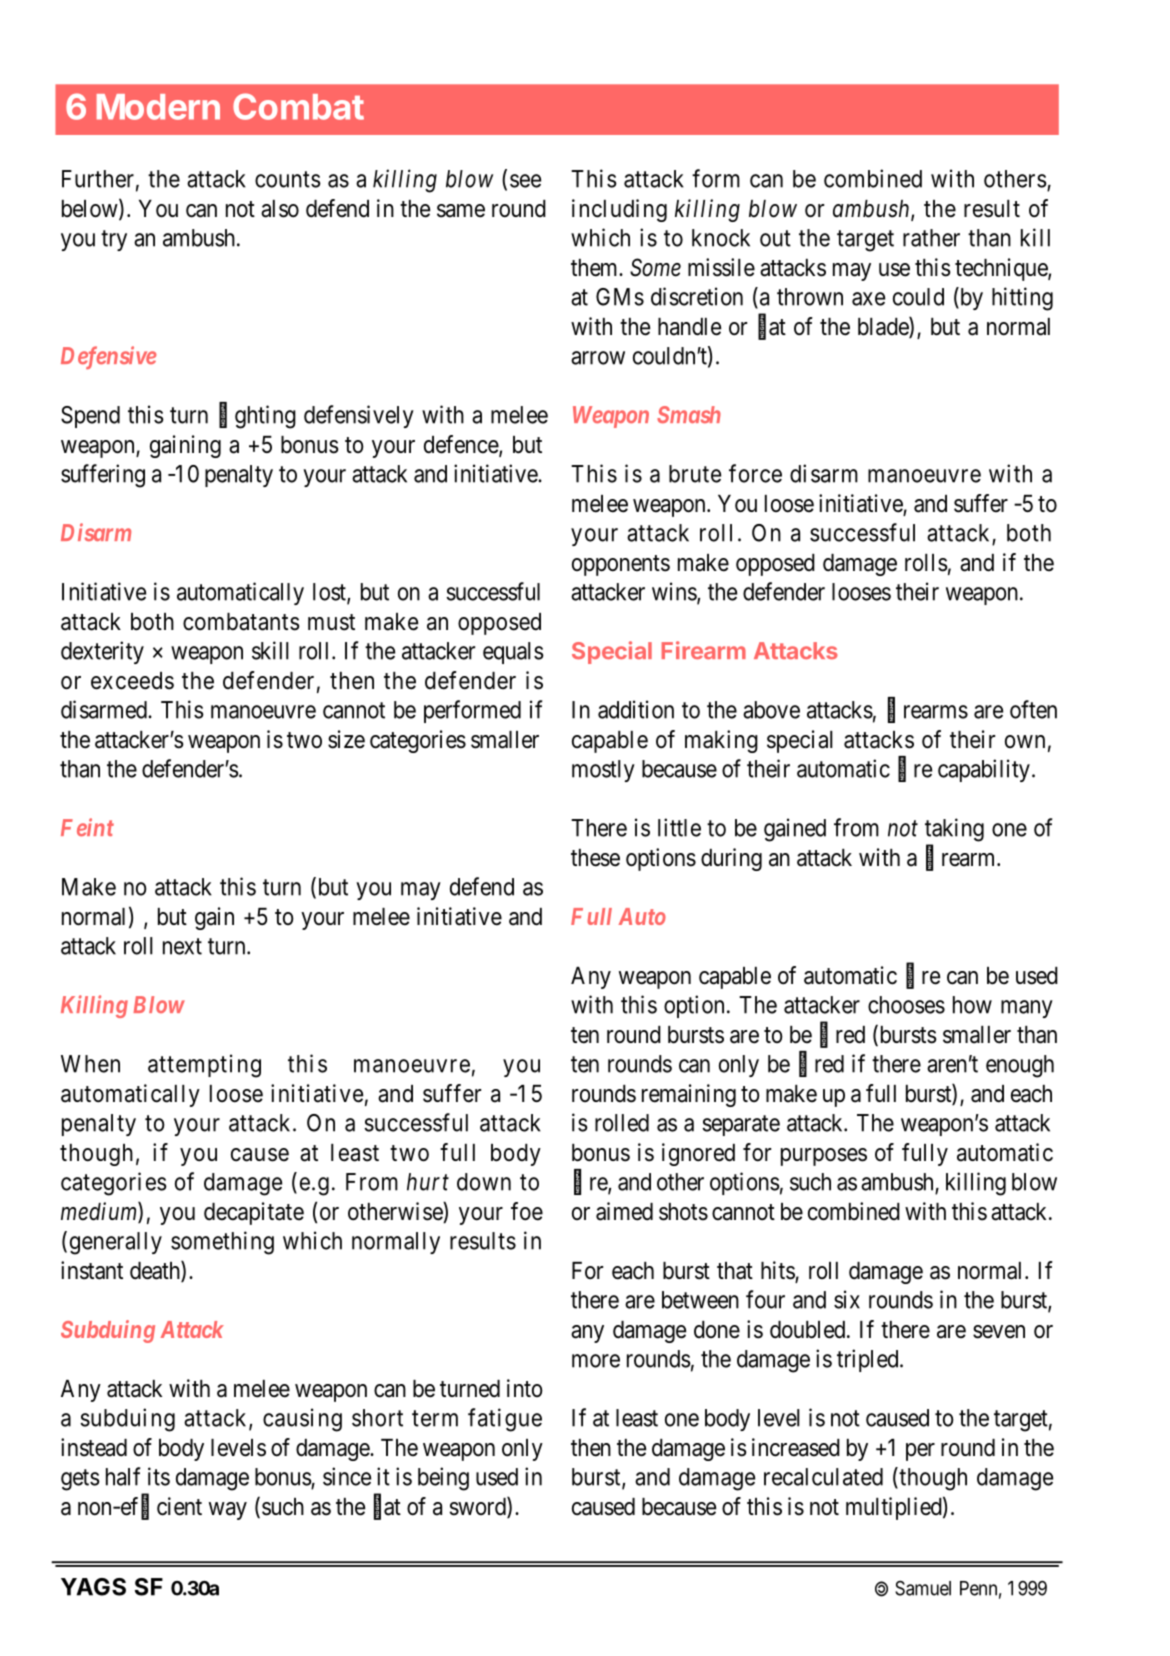  What do you see at coordinates (525, 181) in the screenshot?
I see `see` at bounding box center [525, 181].
